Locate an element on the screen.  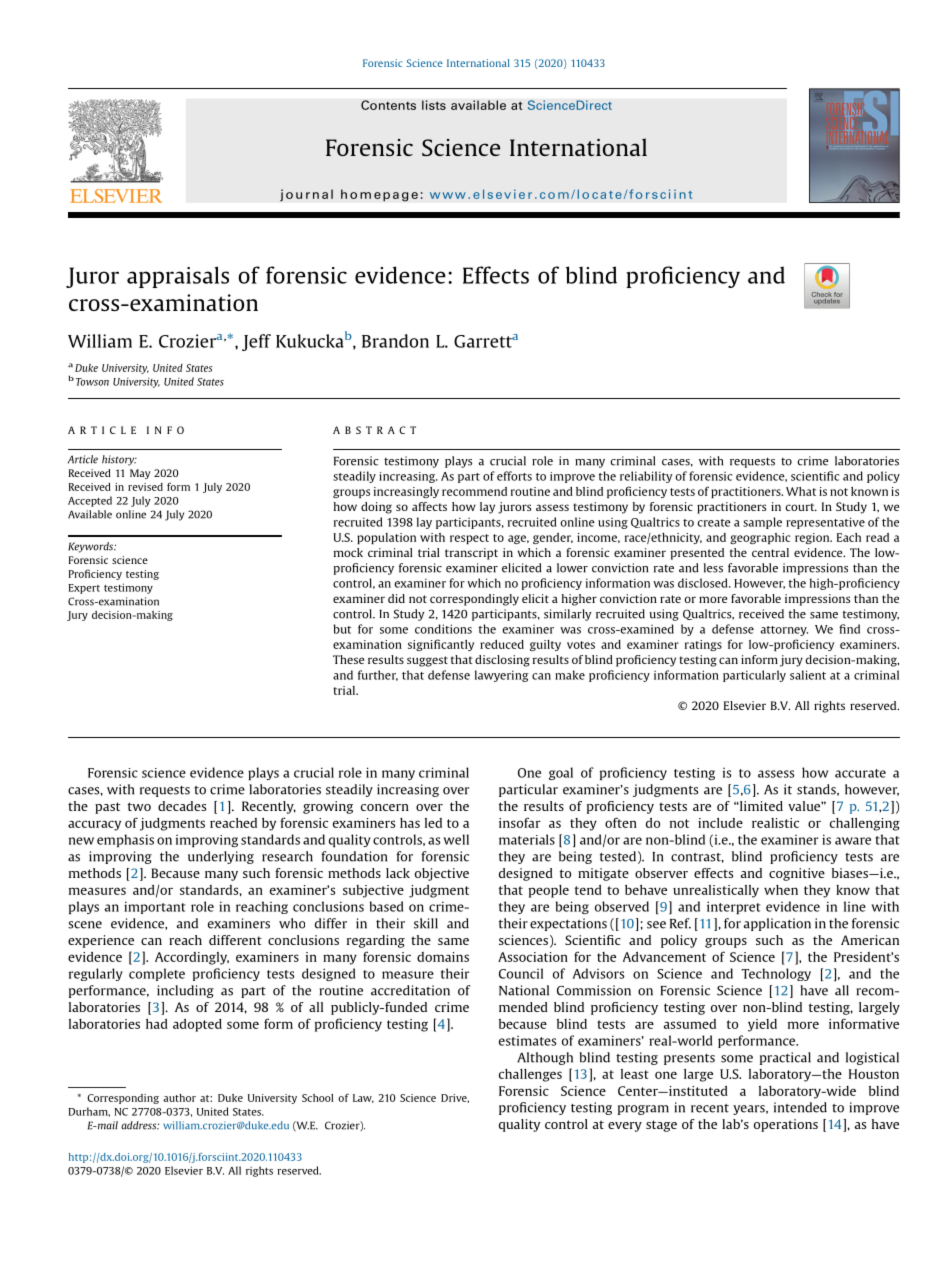
lists is located at coordinates (434, 105).
